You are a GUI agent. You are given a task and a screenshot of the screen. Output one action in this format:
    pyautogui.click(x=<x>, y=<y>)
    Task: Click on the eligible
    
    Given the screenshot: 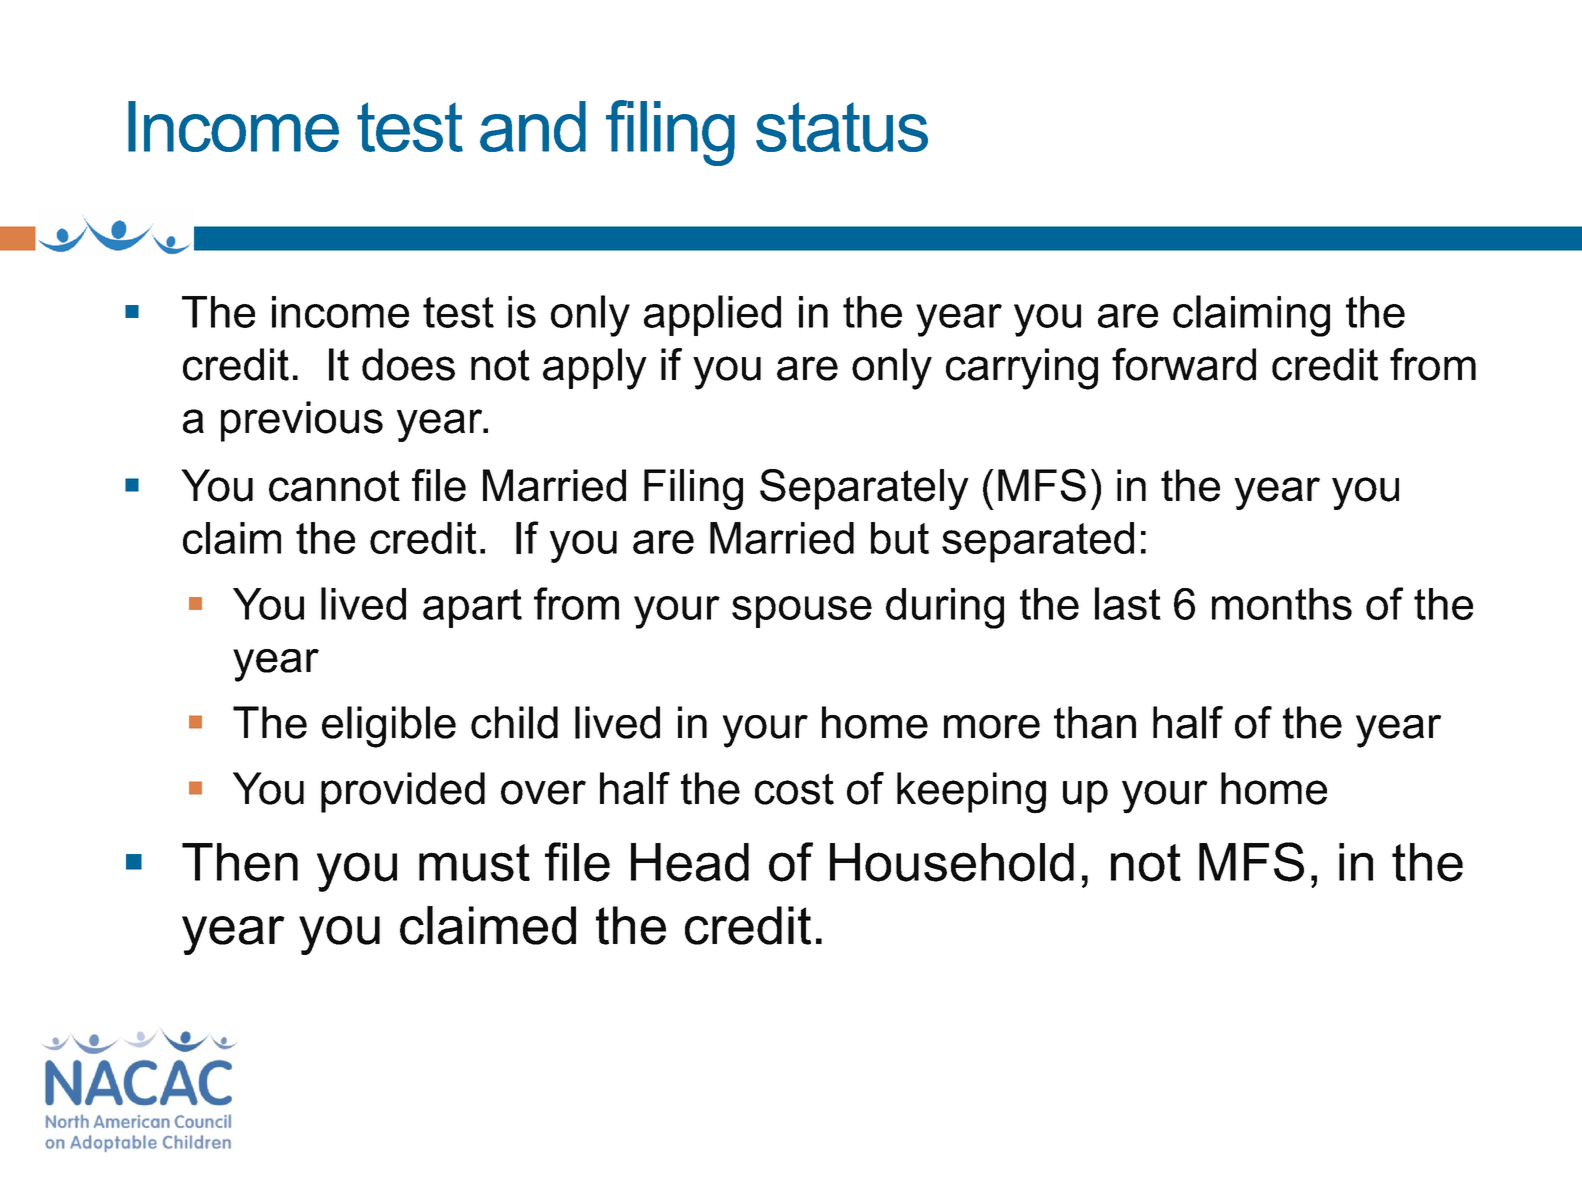 What is the action you would take?
    pyautogui.click(x=389, y=727)
